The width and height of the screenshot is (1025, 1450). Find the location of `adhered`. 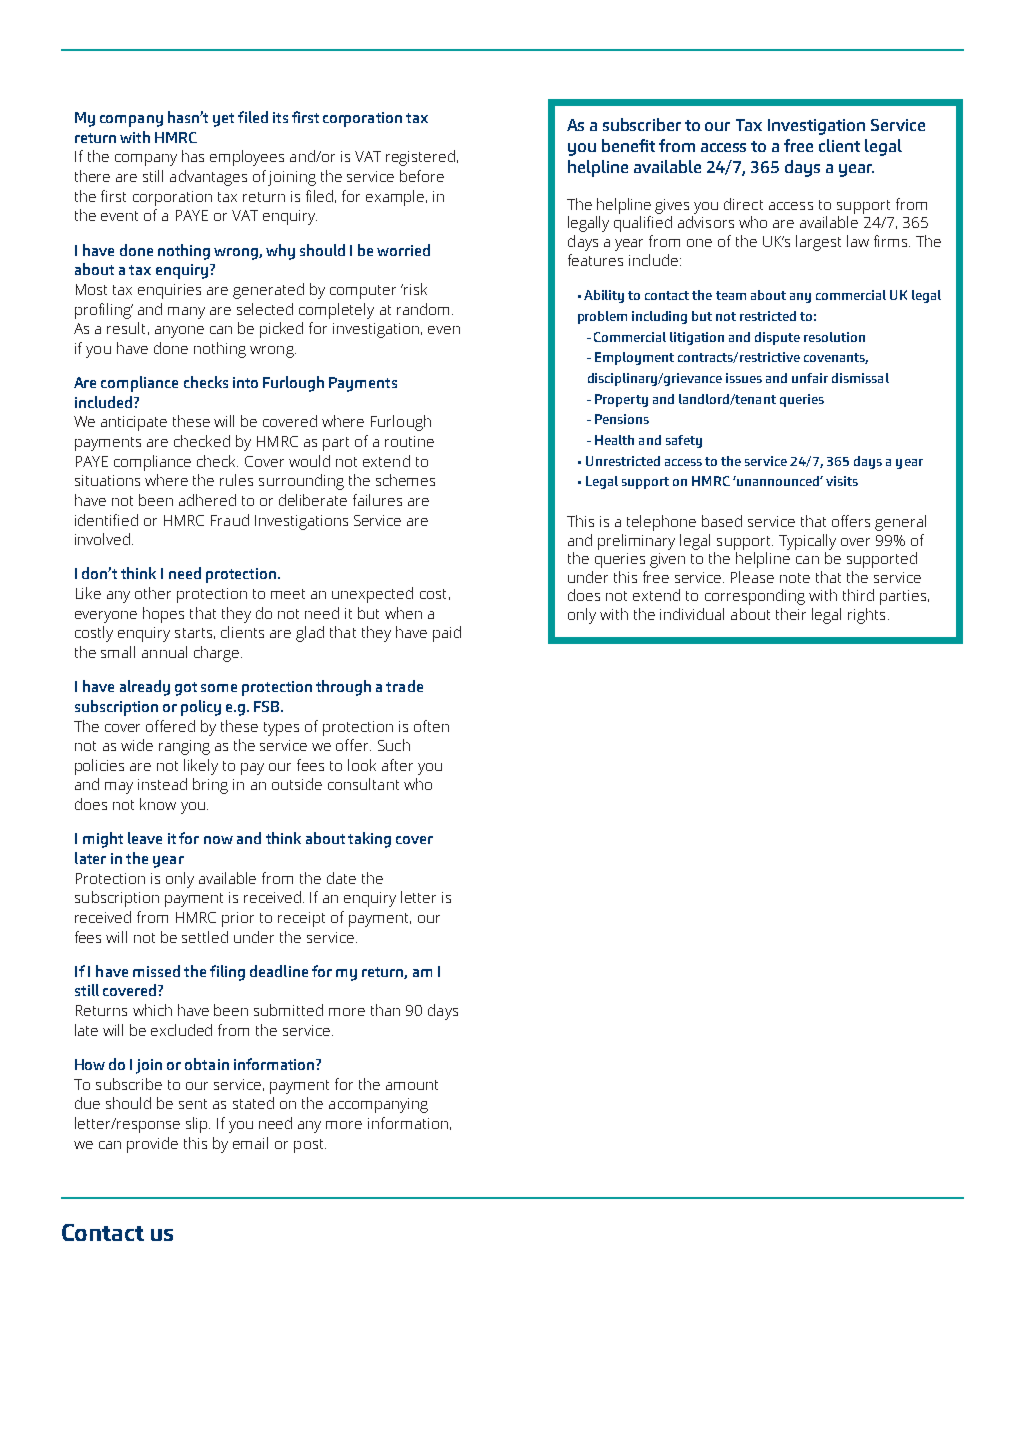

adhered is located at coordinates (207, 500).
